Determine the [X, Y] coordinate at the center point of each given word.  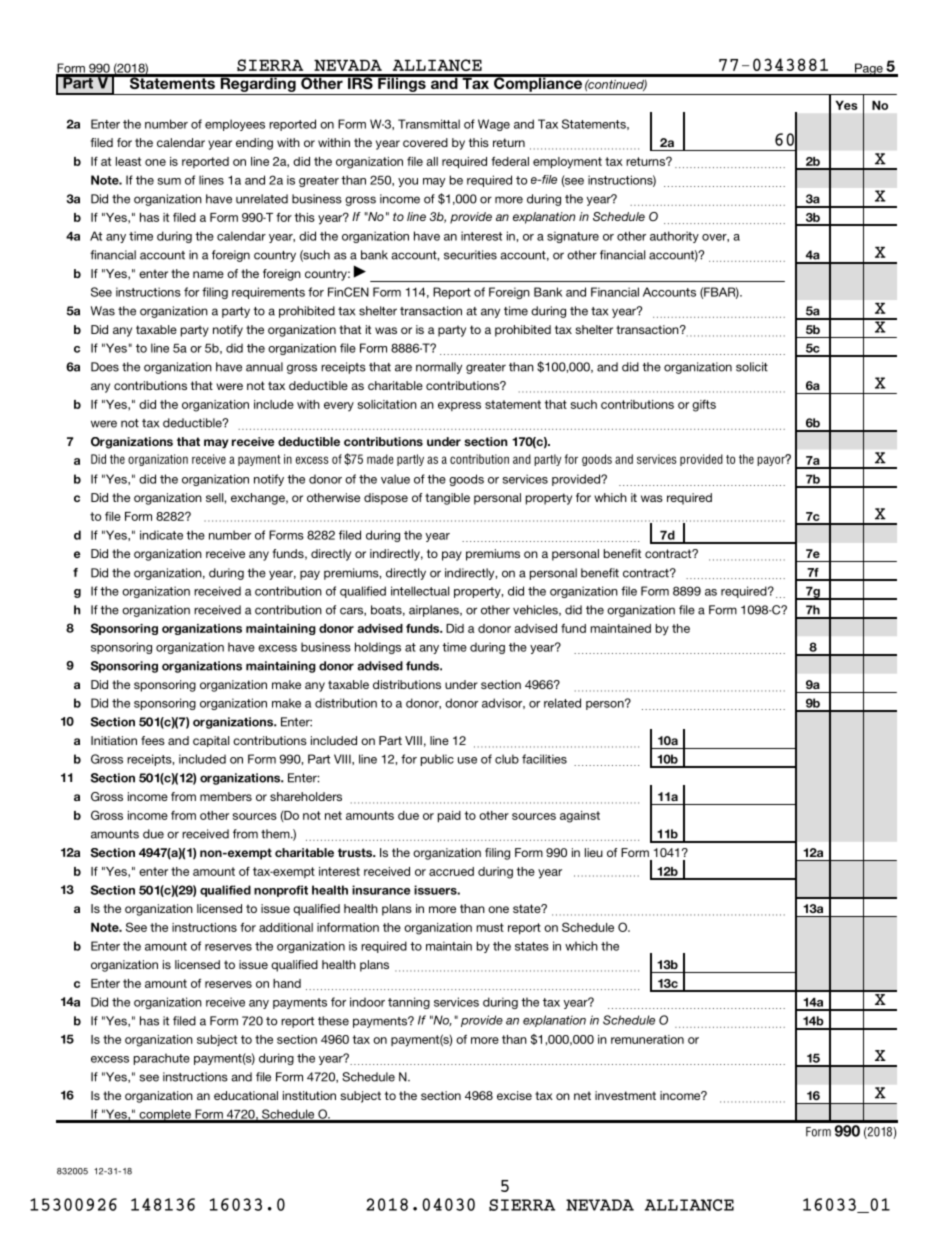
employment [567, 163]
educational [246, 1095]
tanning [409, 1003]
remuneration [647, 1039]
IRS [360, 82]
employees [235, 125]
